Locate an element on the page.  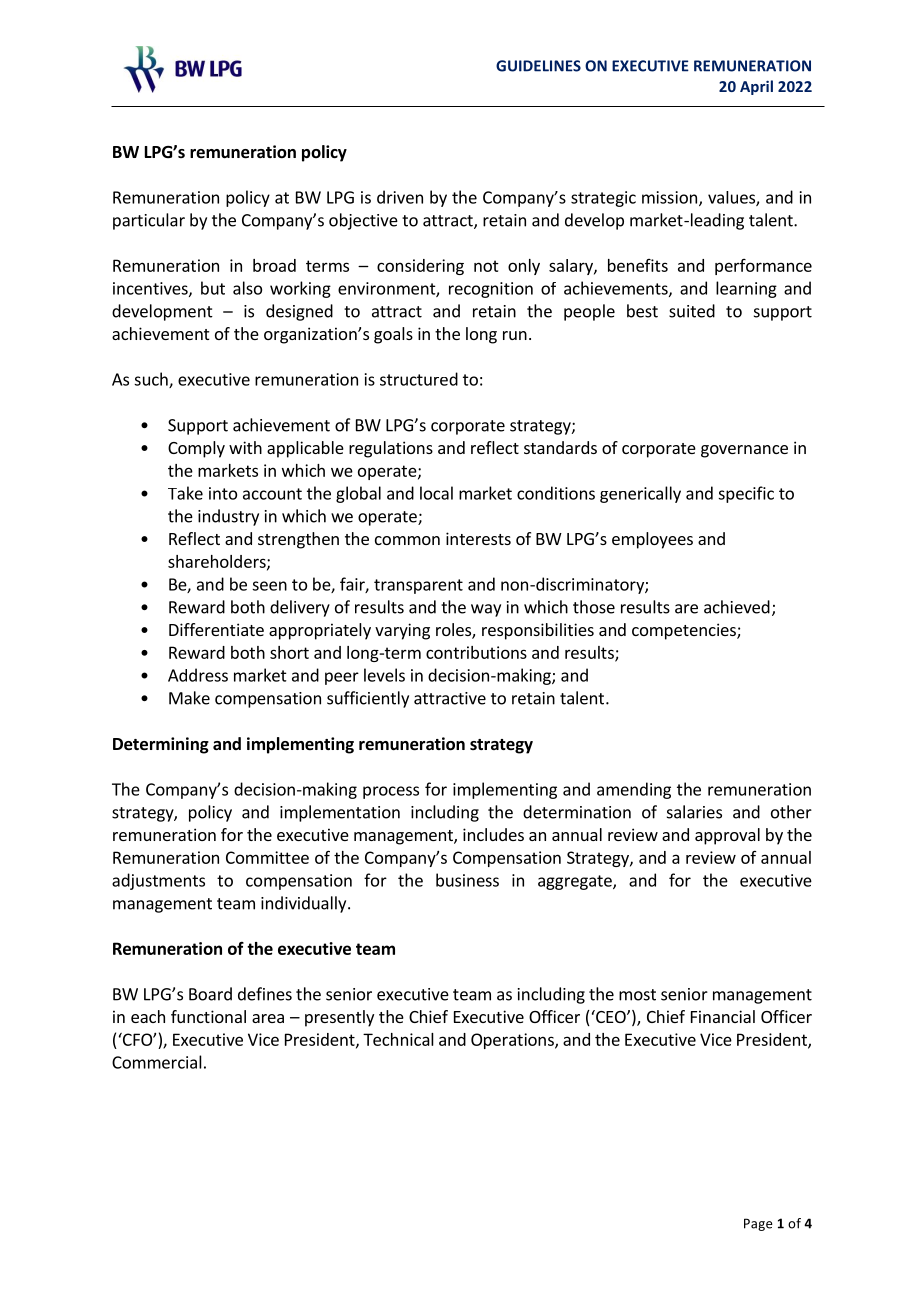
April is located at coordinates (756, 87).
